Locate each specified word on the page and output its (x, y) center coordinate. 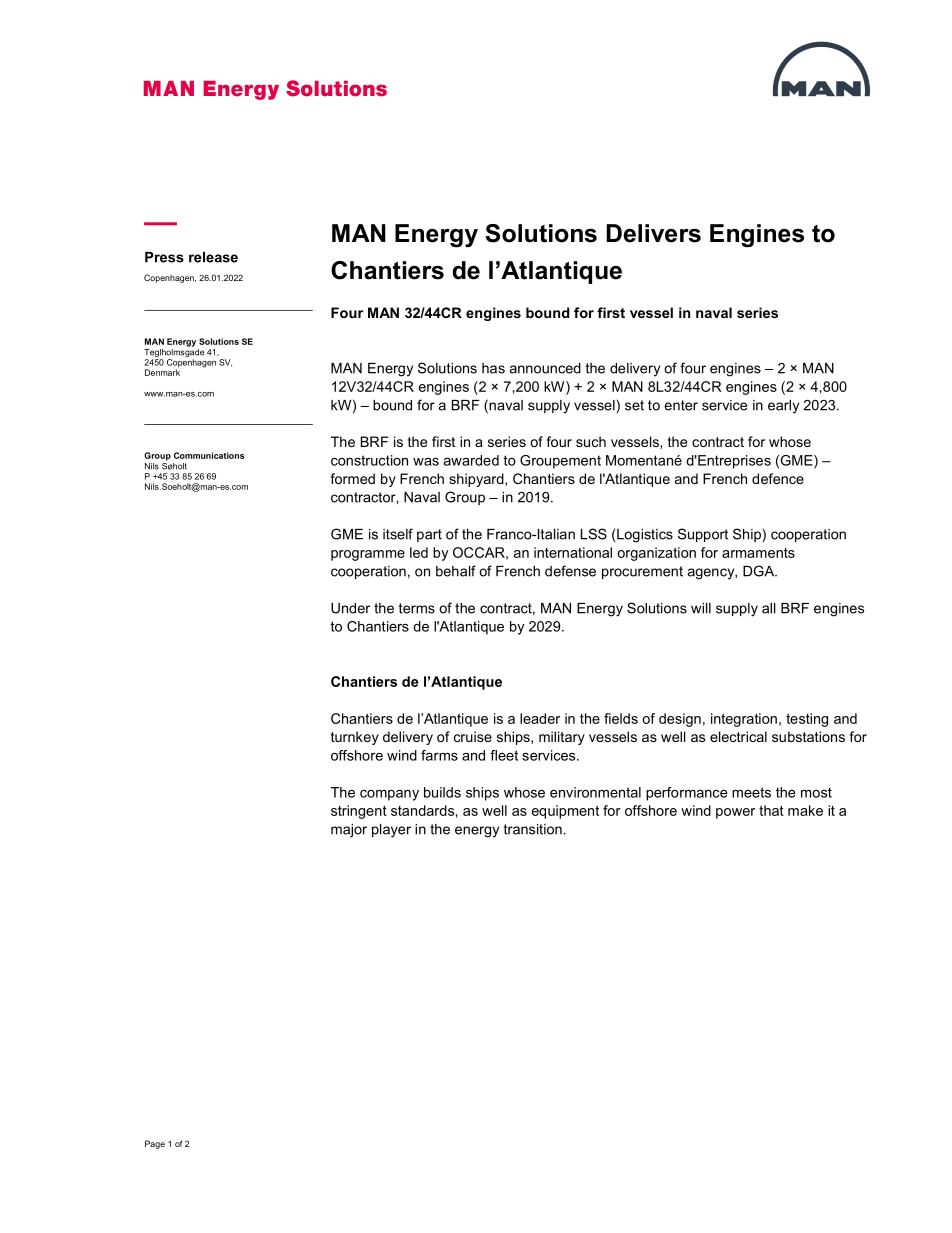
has (493, 368)
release (213, 257)
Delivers (653, 233)
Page (155, 1144)
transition (533, 829)
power (735, 813)
